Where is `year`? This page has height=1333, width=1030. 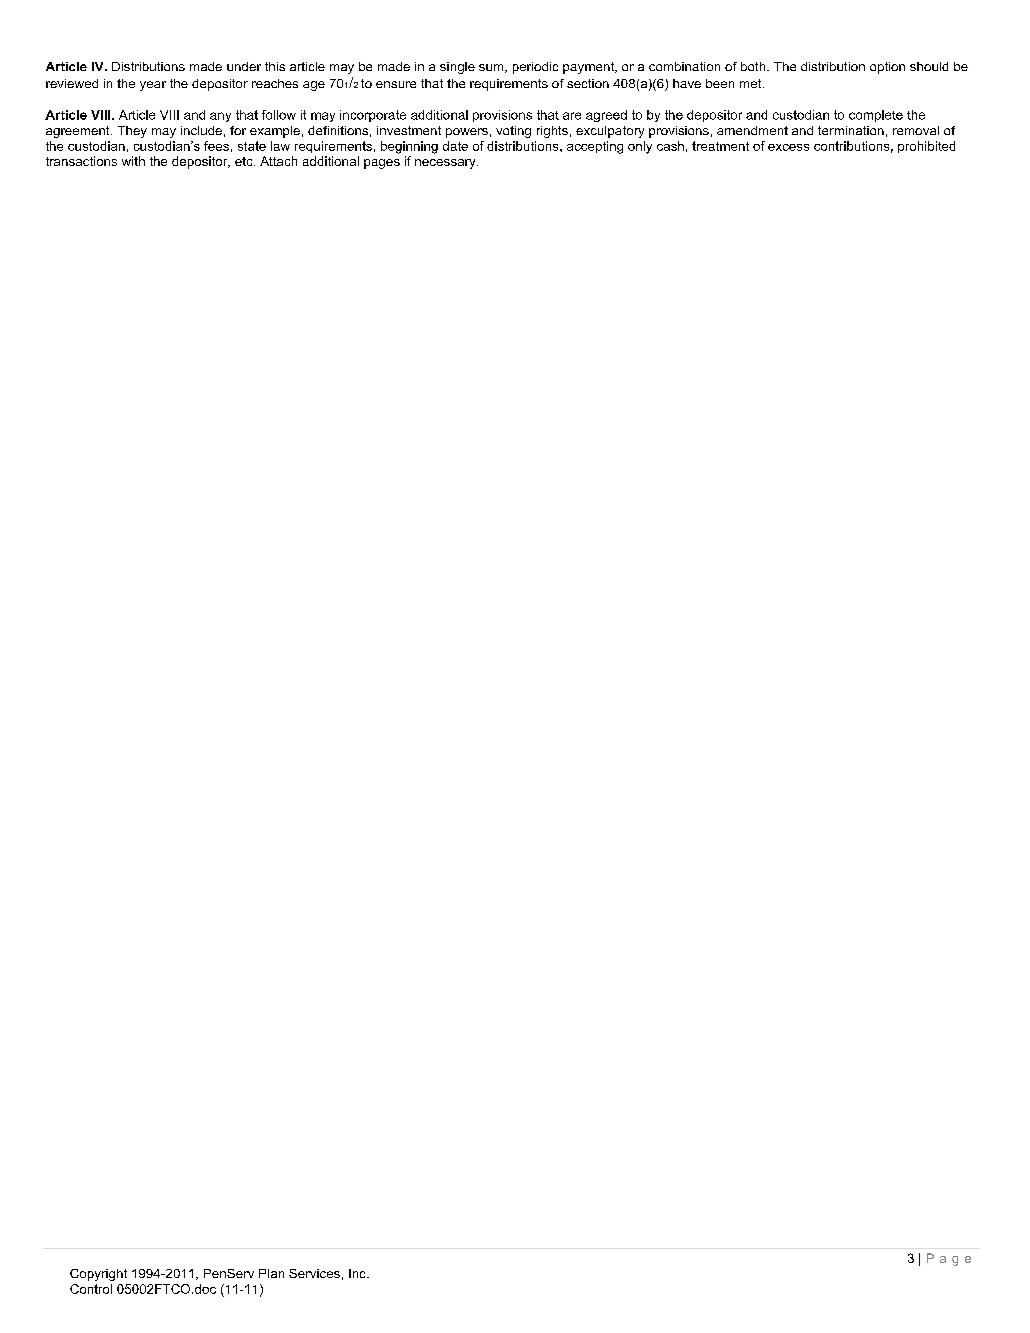
year is located at coordinates (153, 86).
